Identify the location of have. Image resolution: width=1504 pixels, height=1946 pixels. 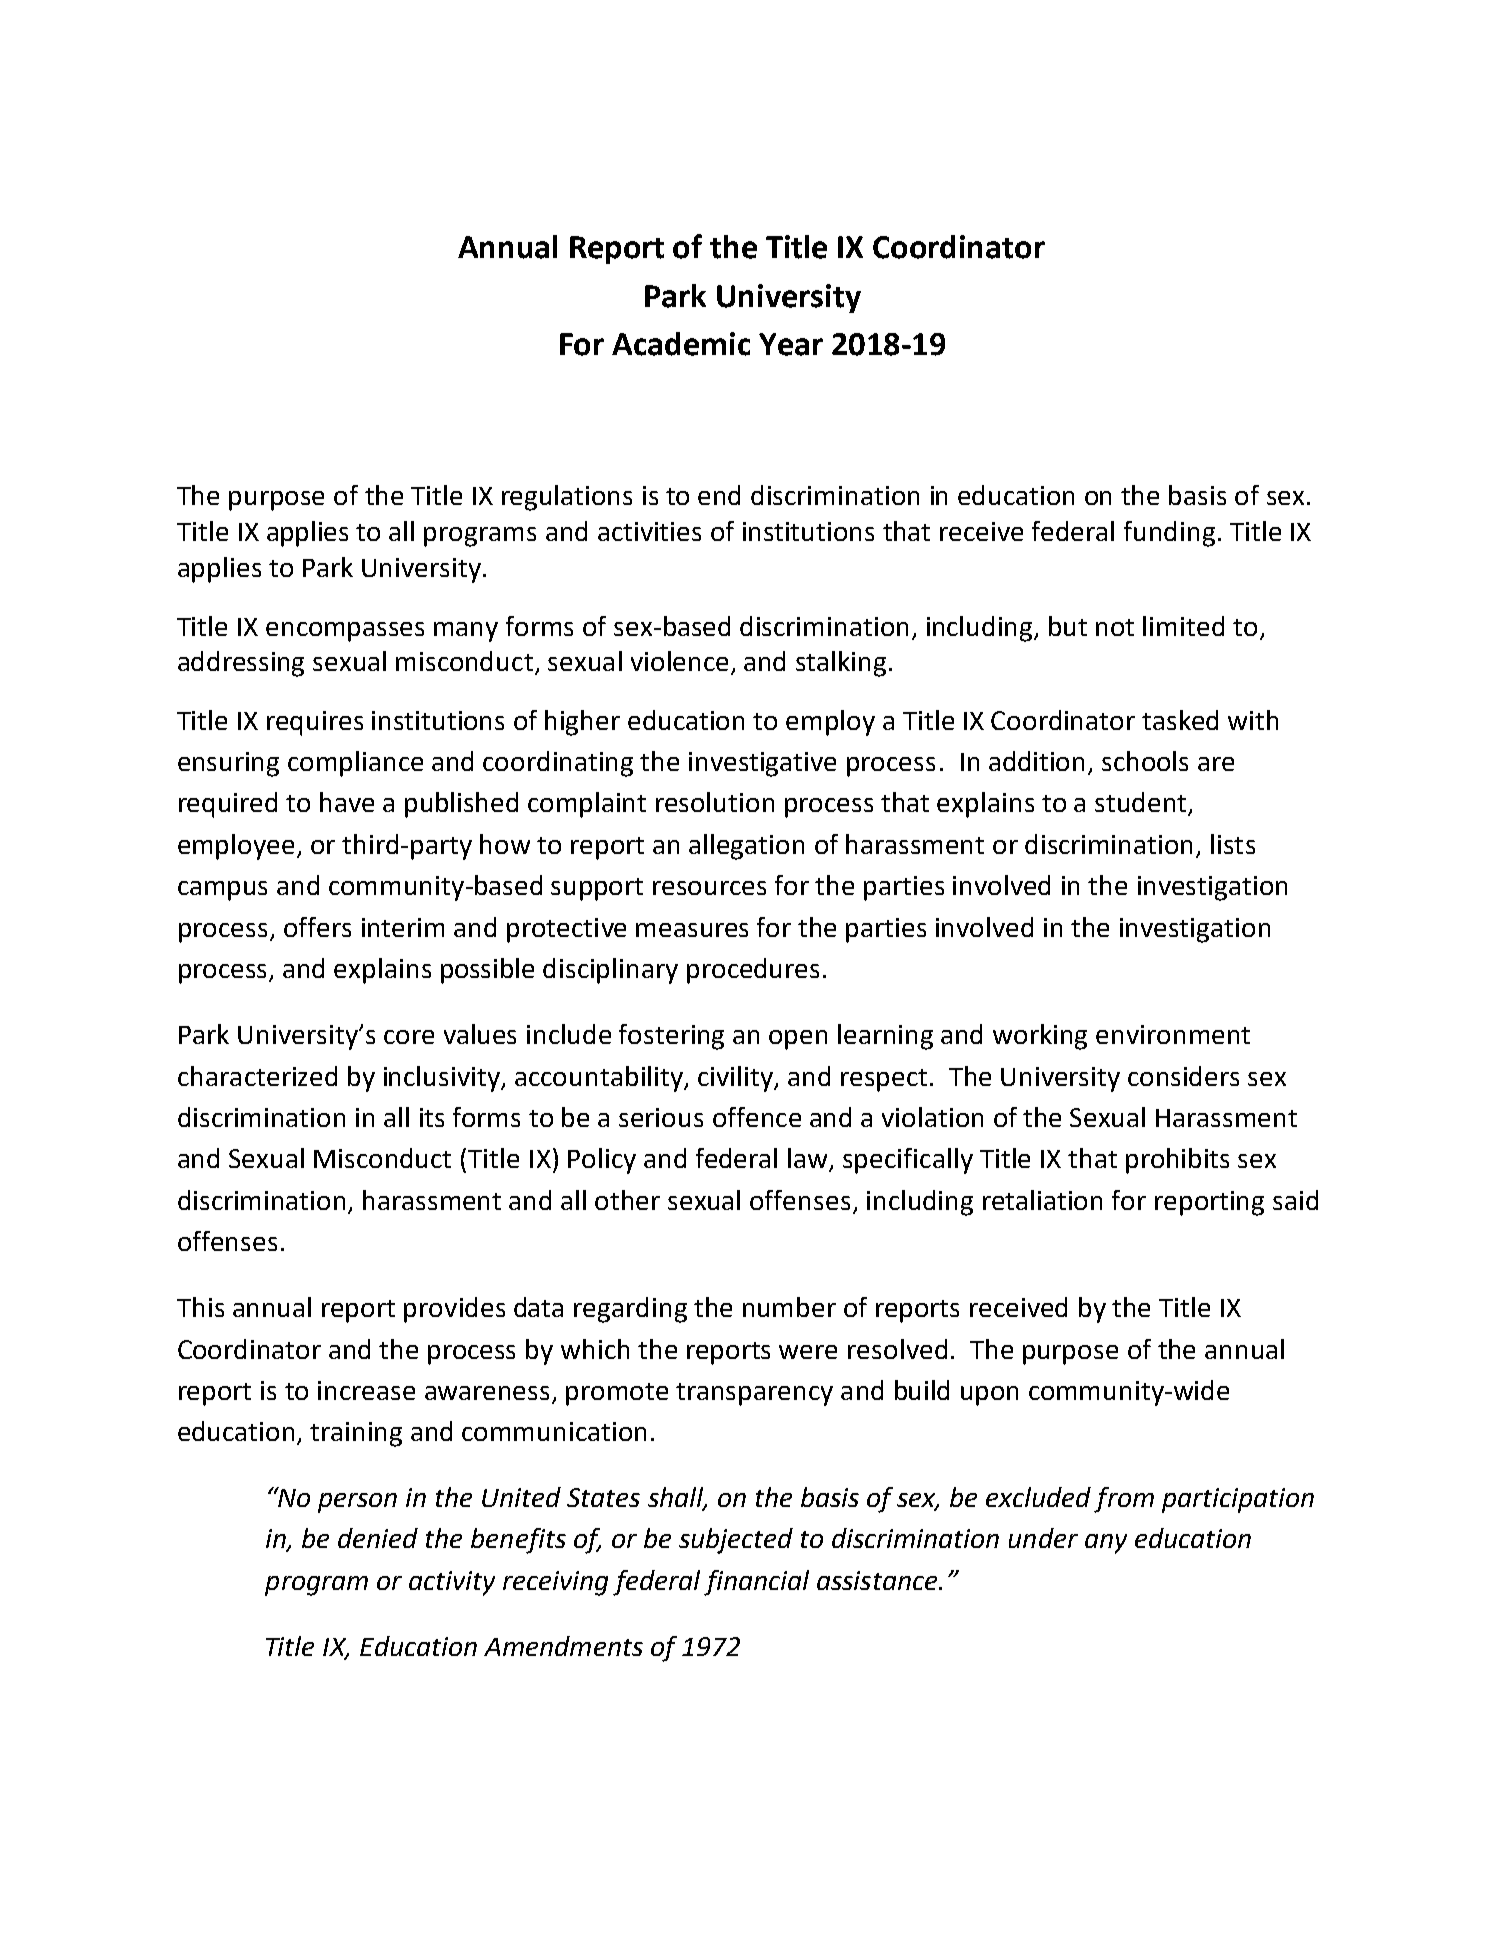
(347, 802).
